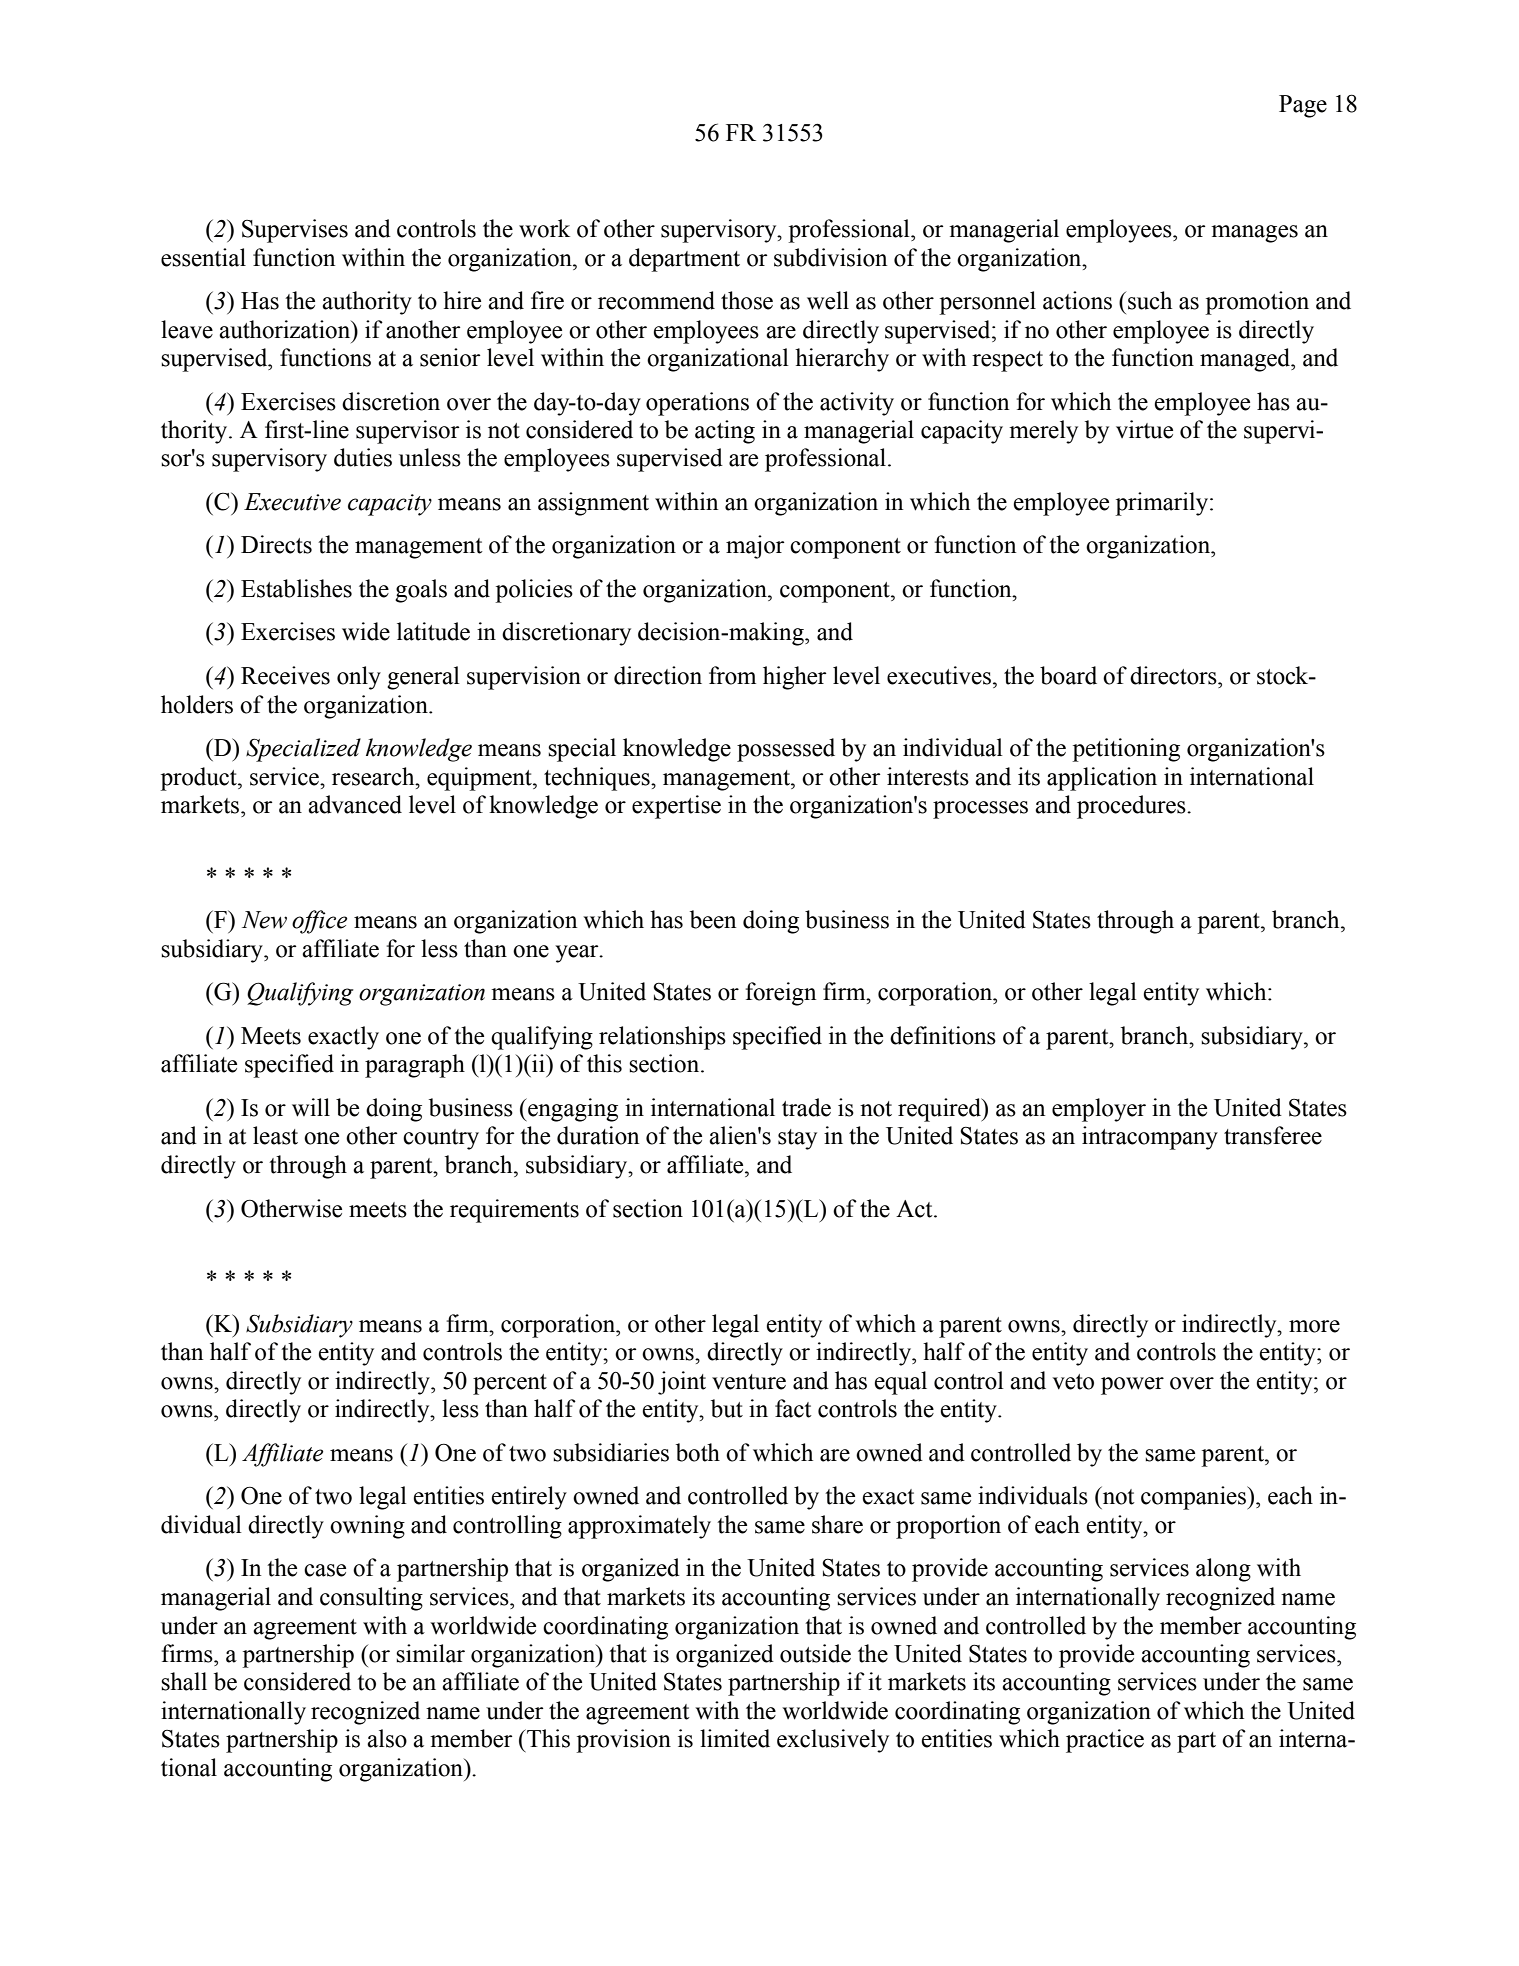 The image size is (1519, 1966). I want to click on limited, so click(735, 1738).
